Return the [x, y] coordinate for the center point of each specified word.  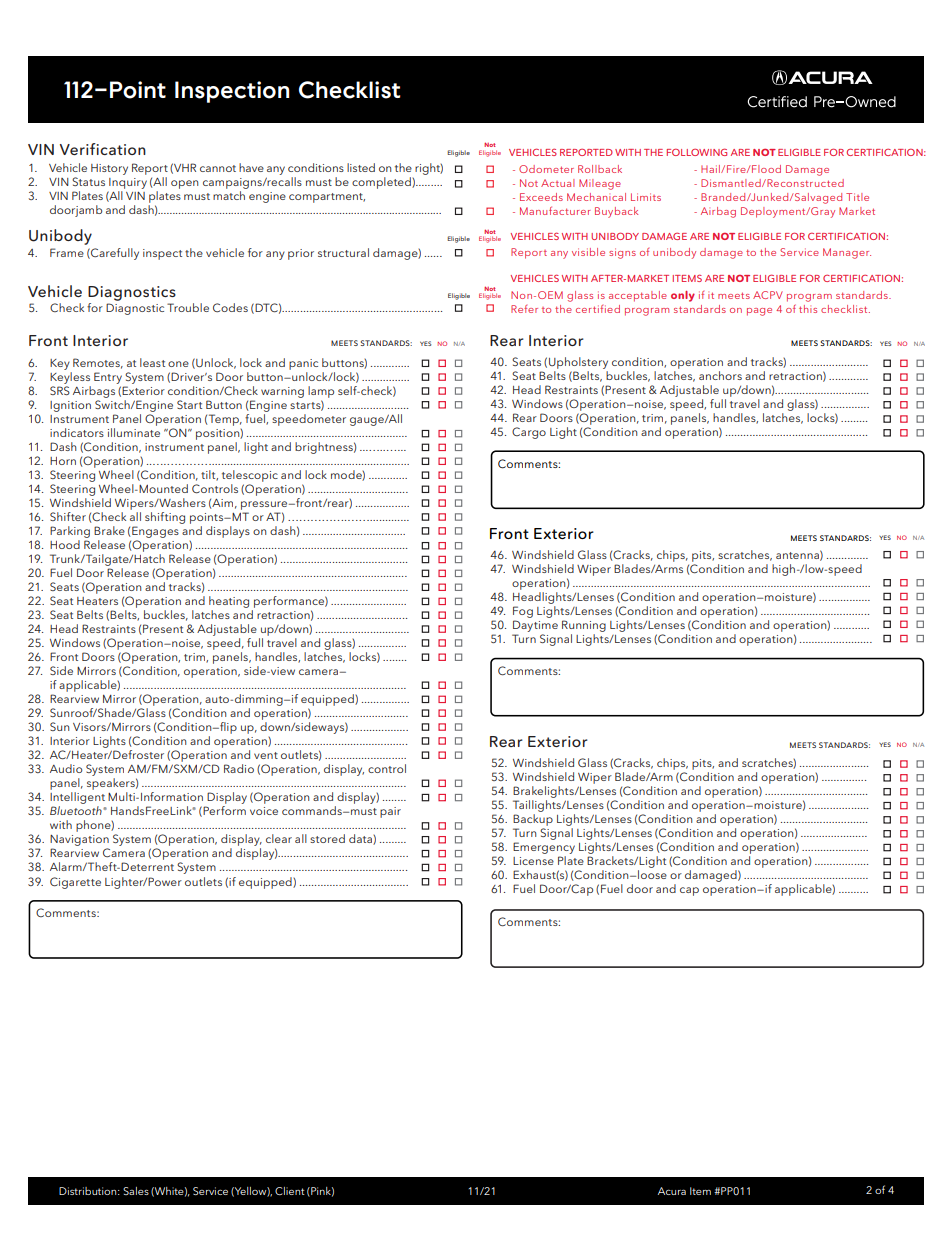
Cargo [529, 433]
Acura [672, 1191]
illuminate [134, 432]
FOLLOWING [697, 152]
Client [290, 1191]
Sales [136, 1191]
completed [382, 183]
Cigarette [75, 883]
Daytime [535, 626]
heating [229, 603]
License [533, 861]
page [759, 312]
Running [584, 626]
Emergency [544, 849]
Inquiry [127, 185]
